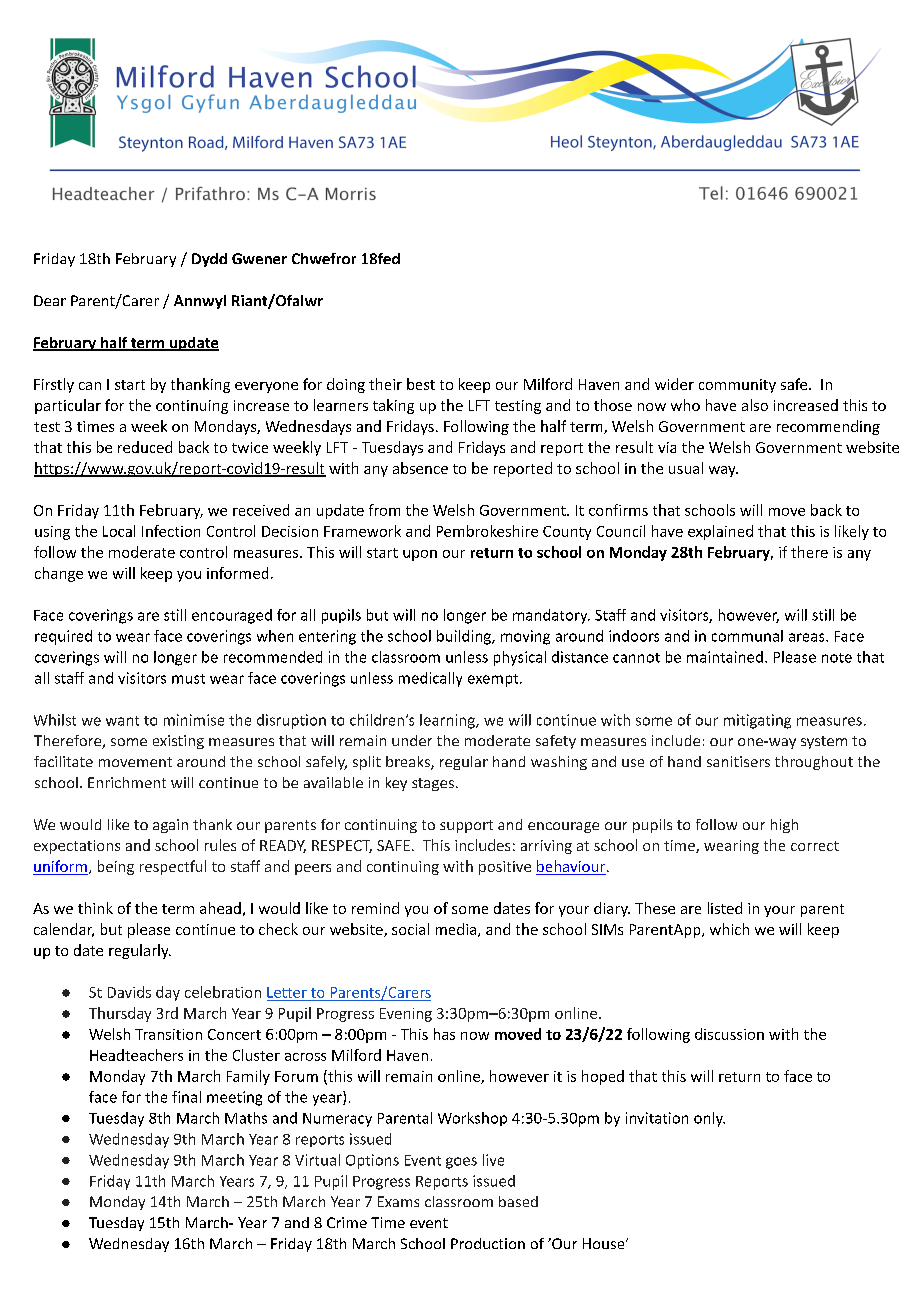 The width and height of the image is (924, 1307). I want to click on Enrichment, so click(127, 782).
